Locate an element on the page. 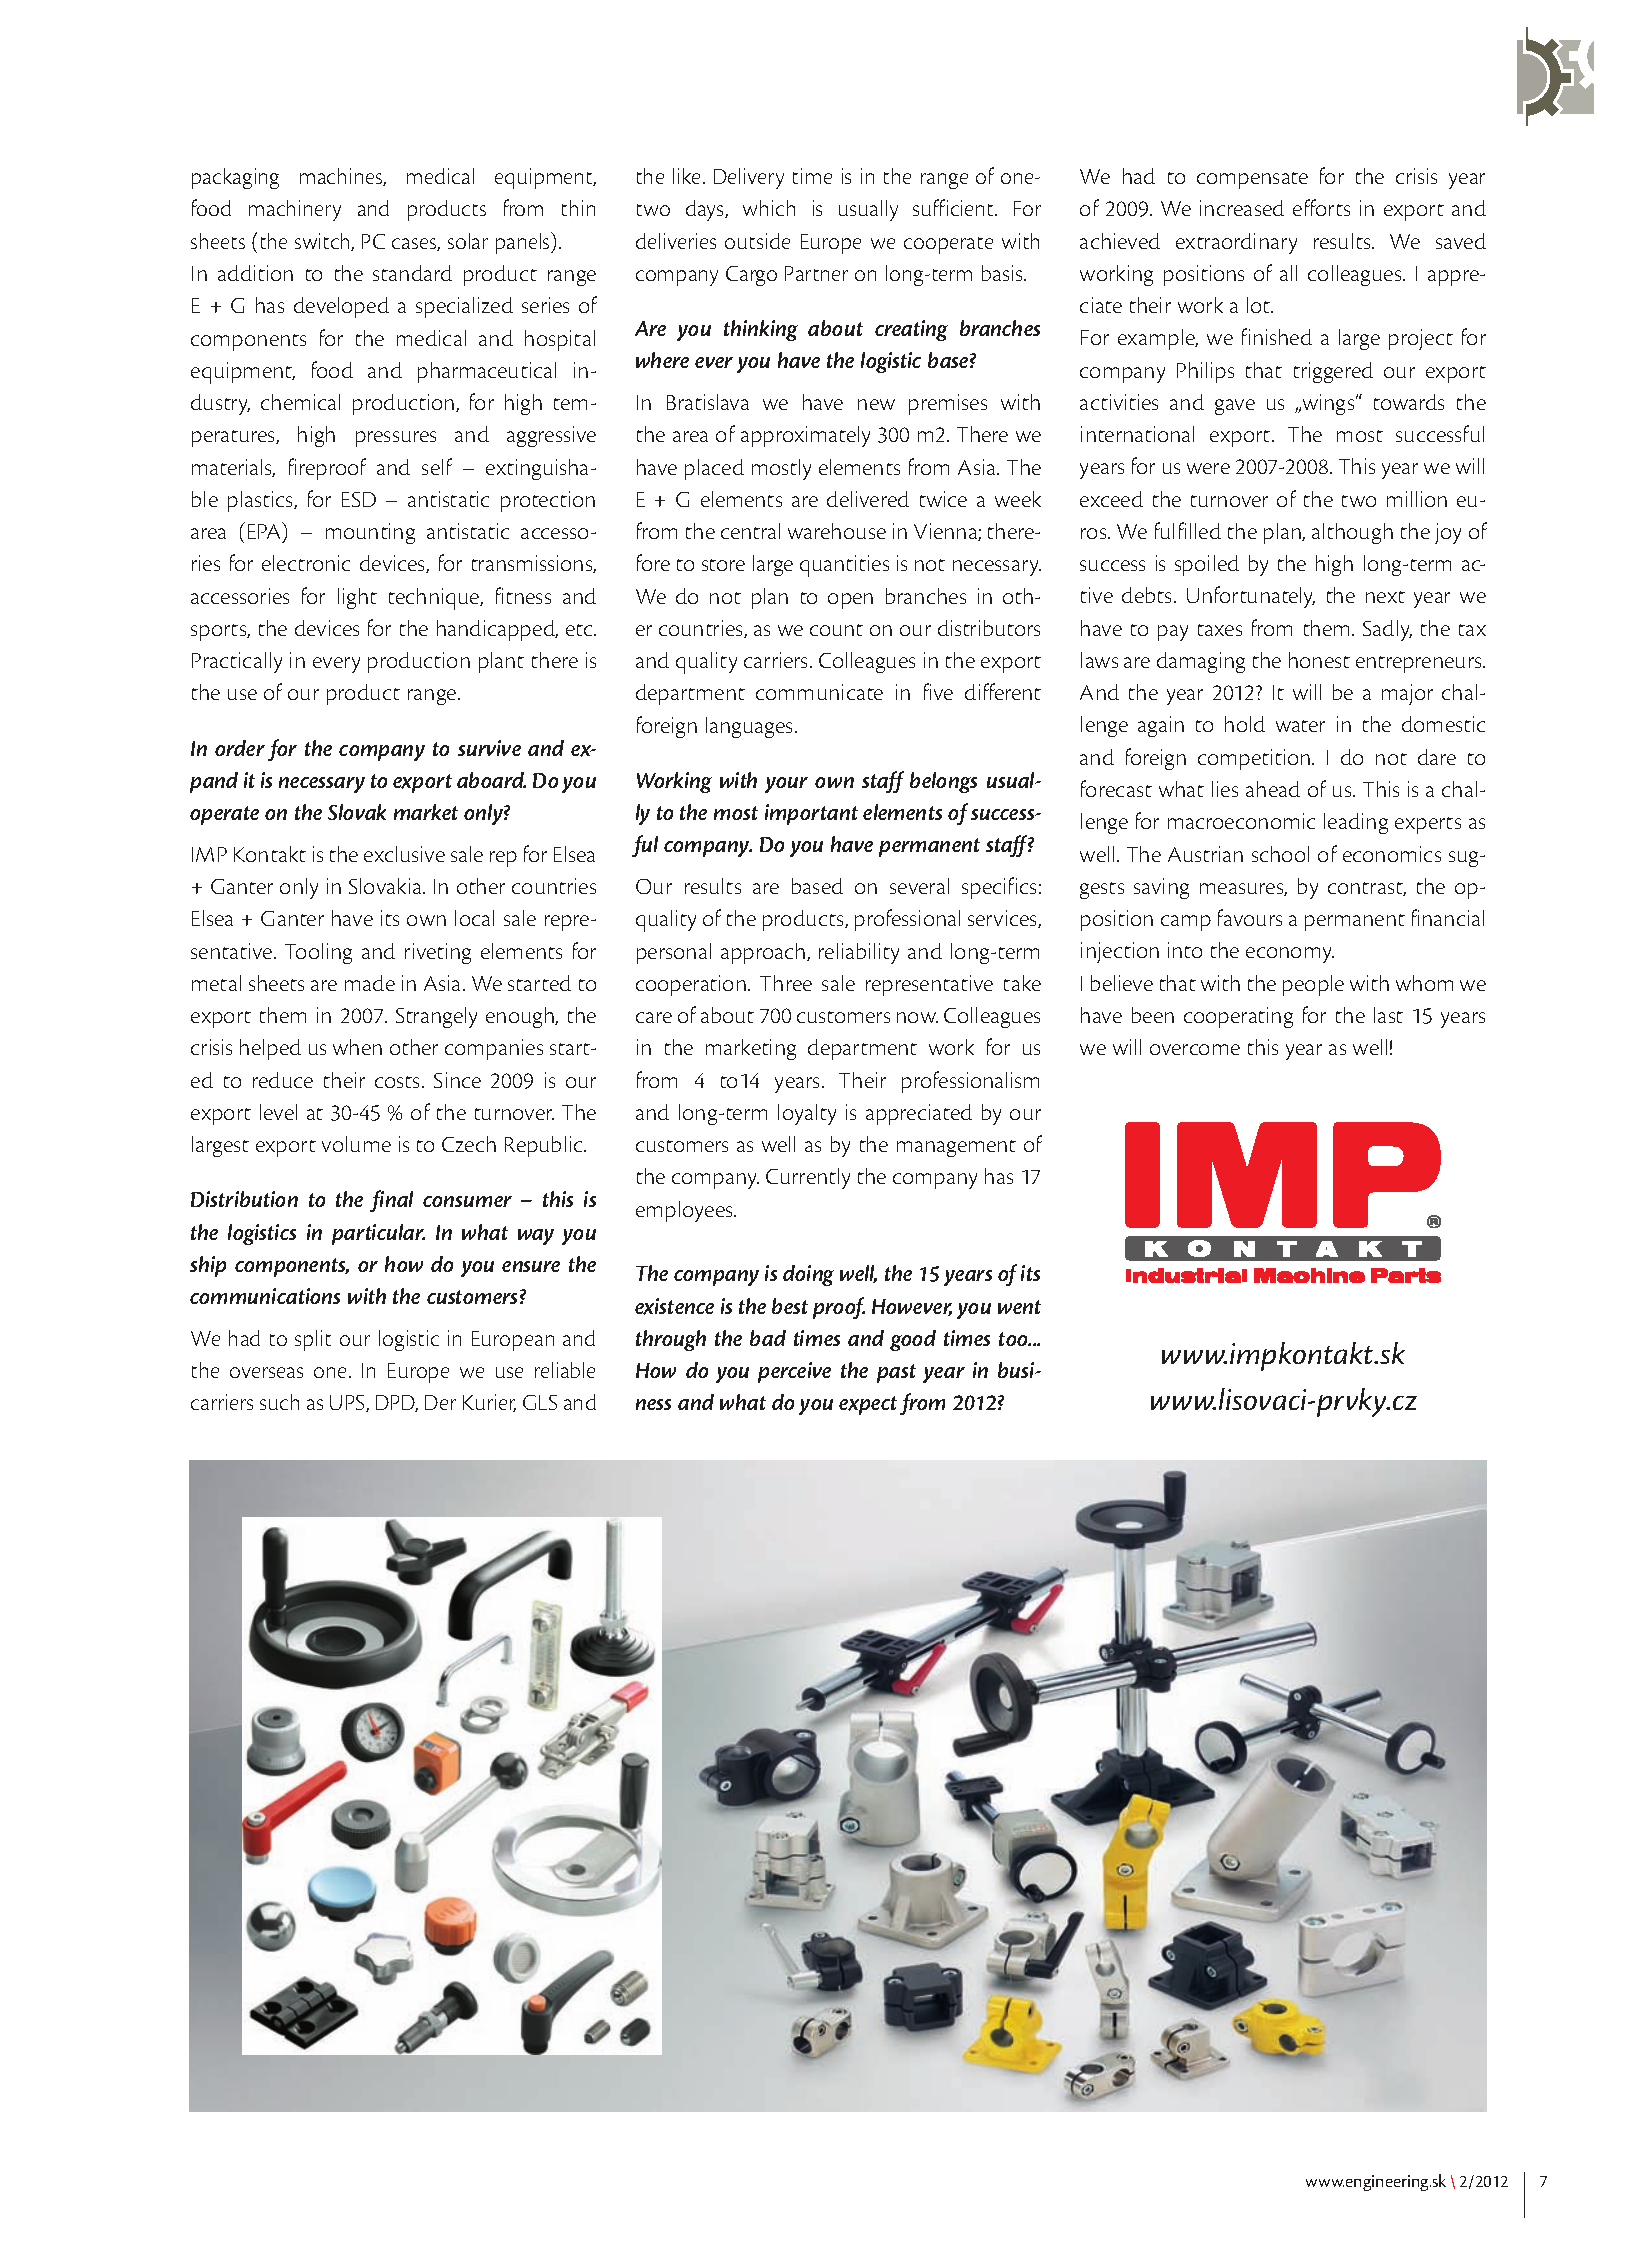 Image resolution: width=1639 pixels, height=2264 pixels. reliability is located at coordinates (859, 953).
